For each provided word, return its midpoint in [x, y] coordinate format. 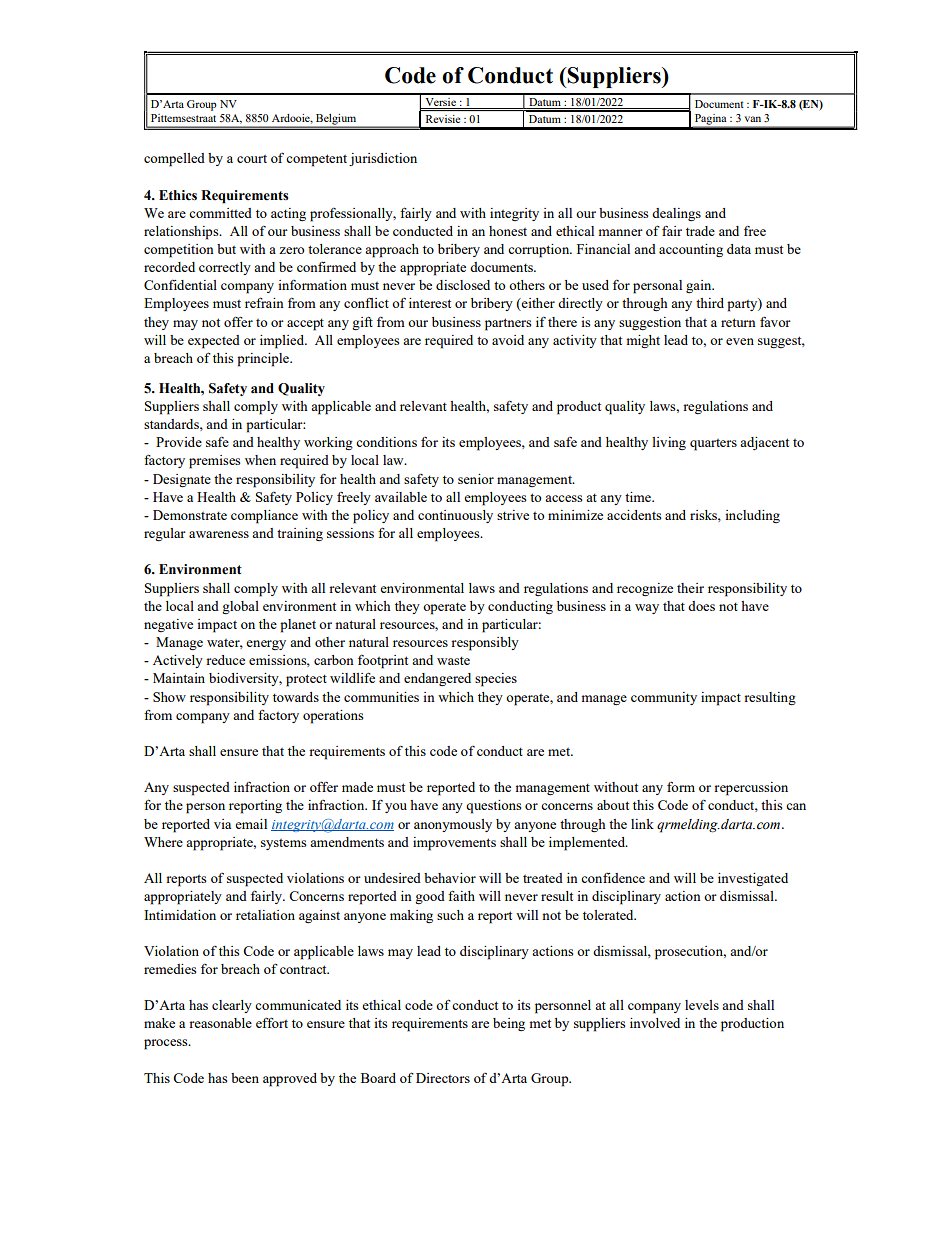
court [252, 159]
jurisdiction [383, 159]
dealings [676, 214]
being [509, 1024]
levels [702, 1005]
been [245, 1078]
